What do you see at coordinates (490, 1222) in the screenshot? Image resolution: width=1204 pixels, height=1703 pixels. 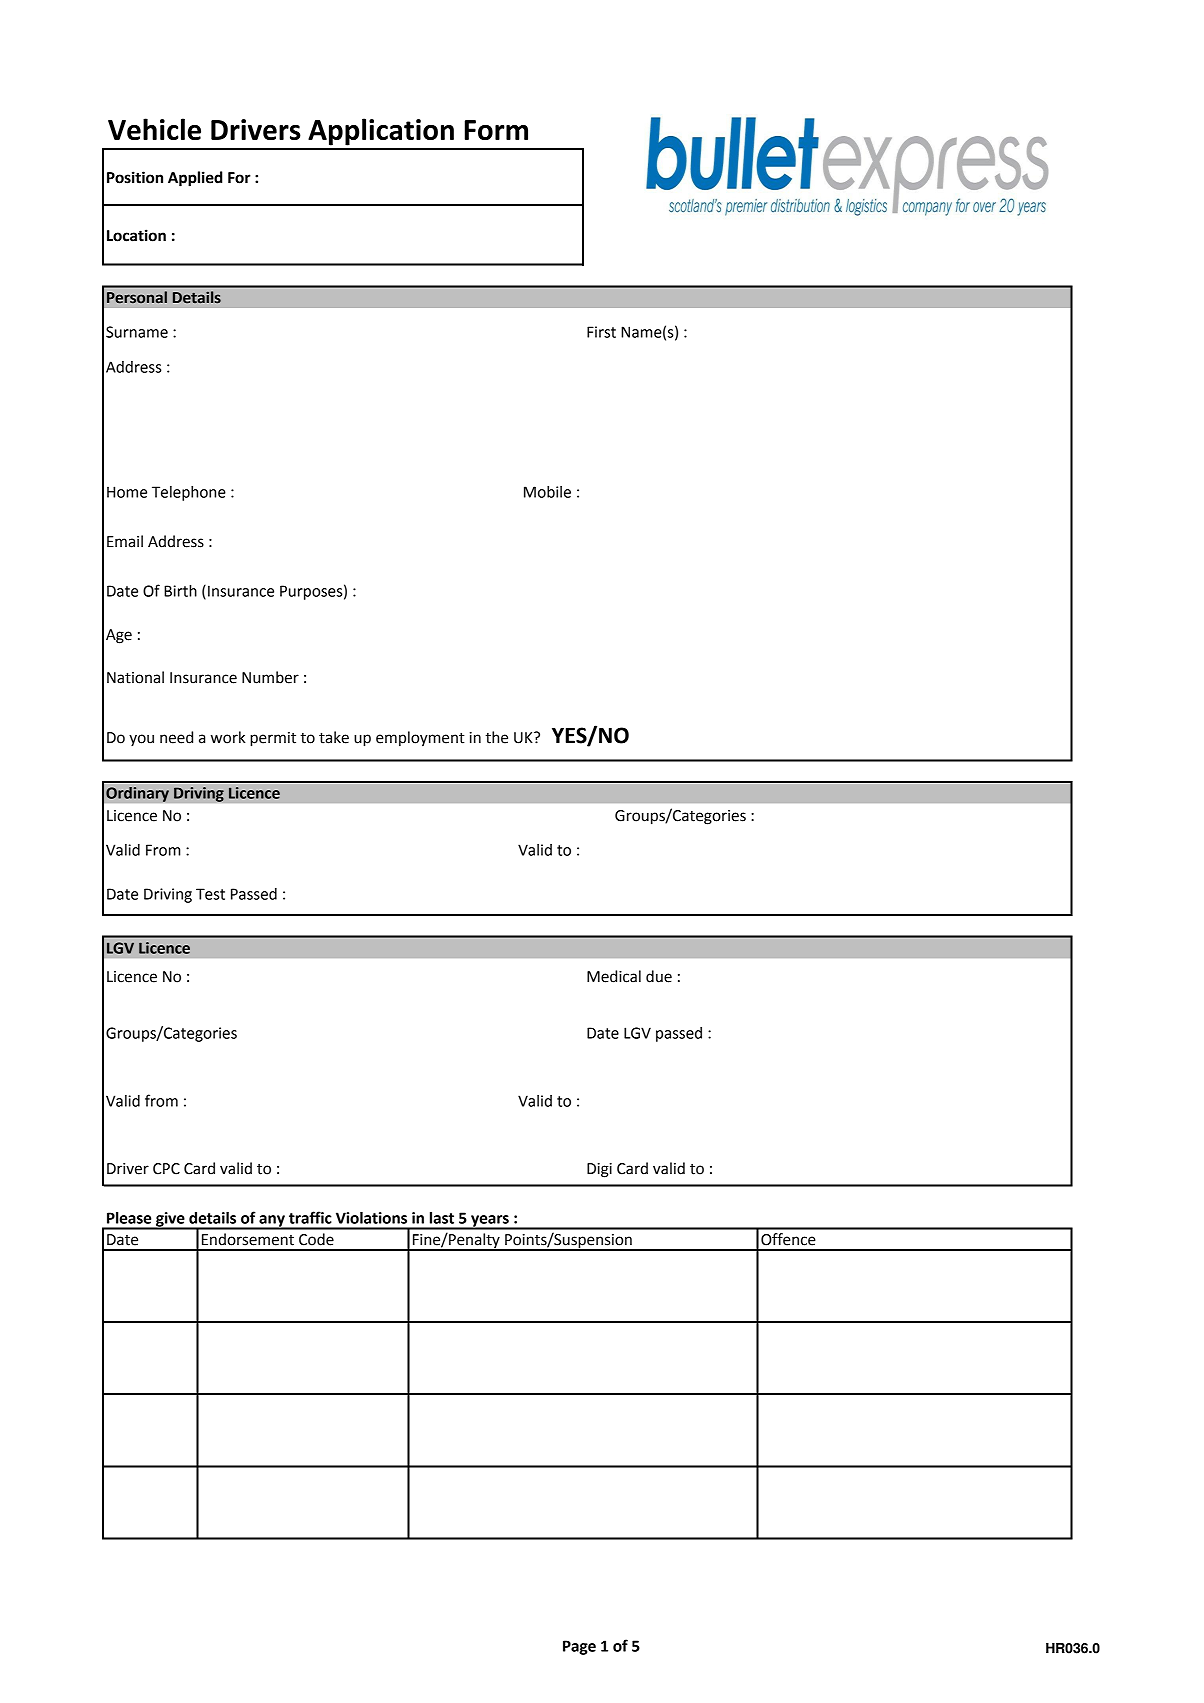 I see `years` at bounding box center [490, 1222].
